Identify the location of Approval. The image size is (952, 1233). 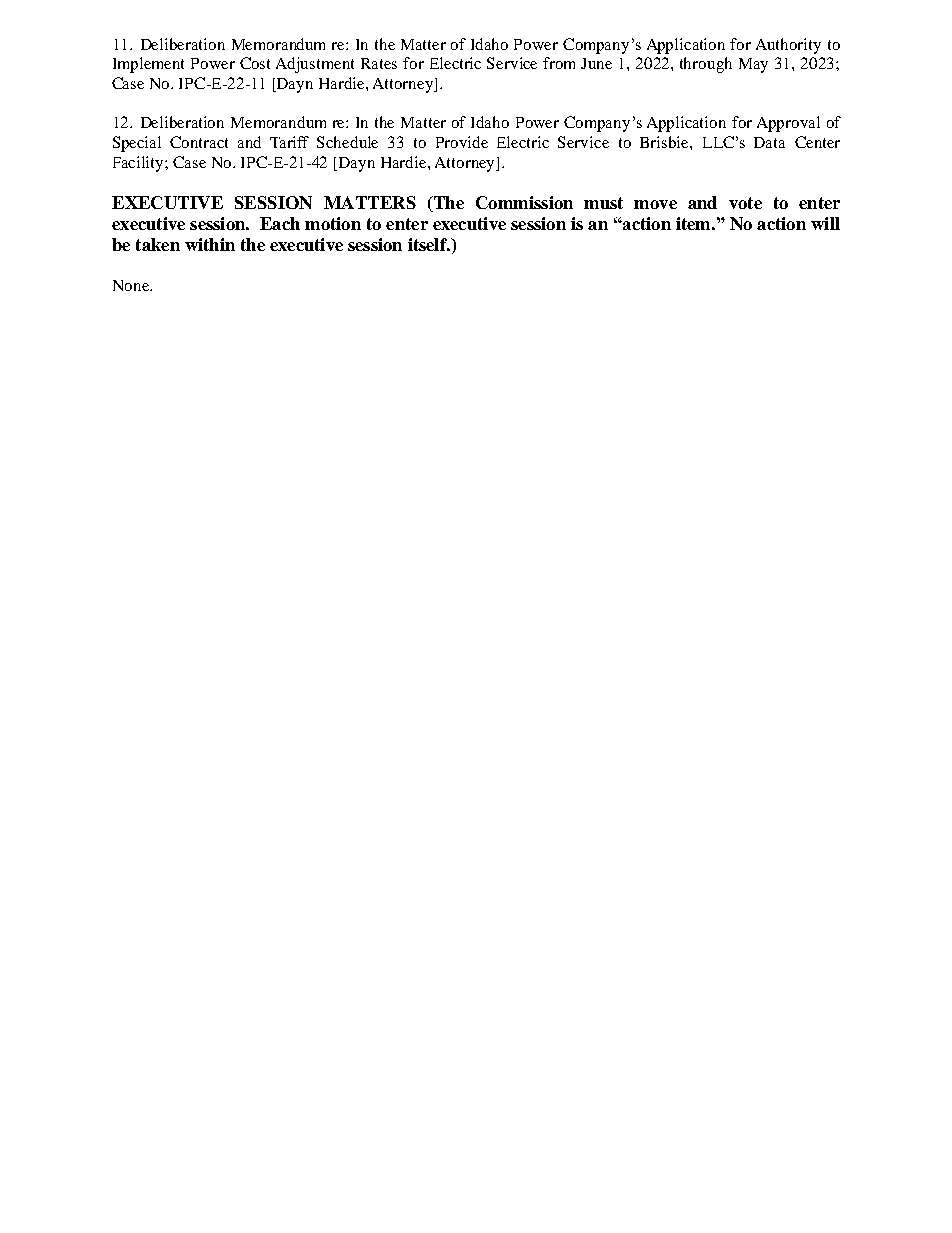
(788, 124).
